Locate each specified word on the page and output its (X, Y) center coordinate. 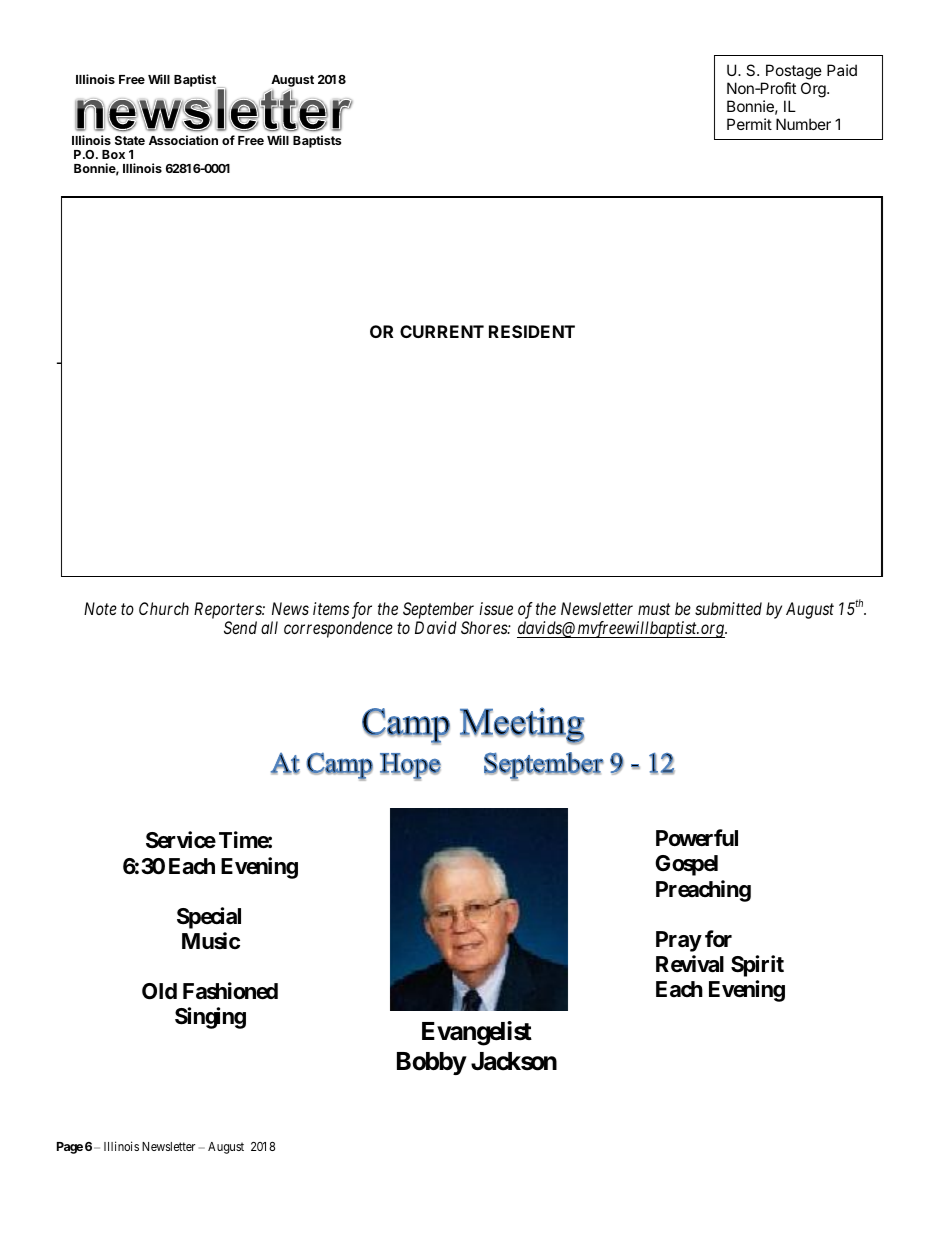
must (654, 609)
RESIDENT (532, 331)
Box (113, 154)
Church (164, 608)
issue (496, 608)
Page (70, 1148)
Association (183, 140)
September (438, 610)
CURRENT (442, 331)
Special (209, 918)
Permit (749, 124)
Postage (794, 72)
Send (240, 627)
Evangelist (477, 1033)
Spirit (757, 966)
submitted (728, 608)
